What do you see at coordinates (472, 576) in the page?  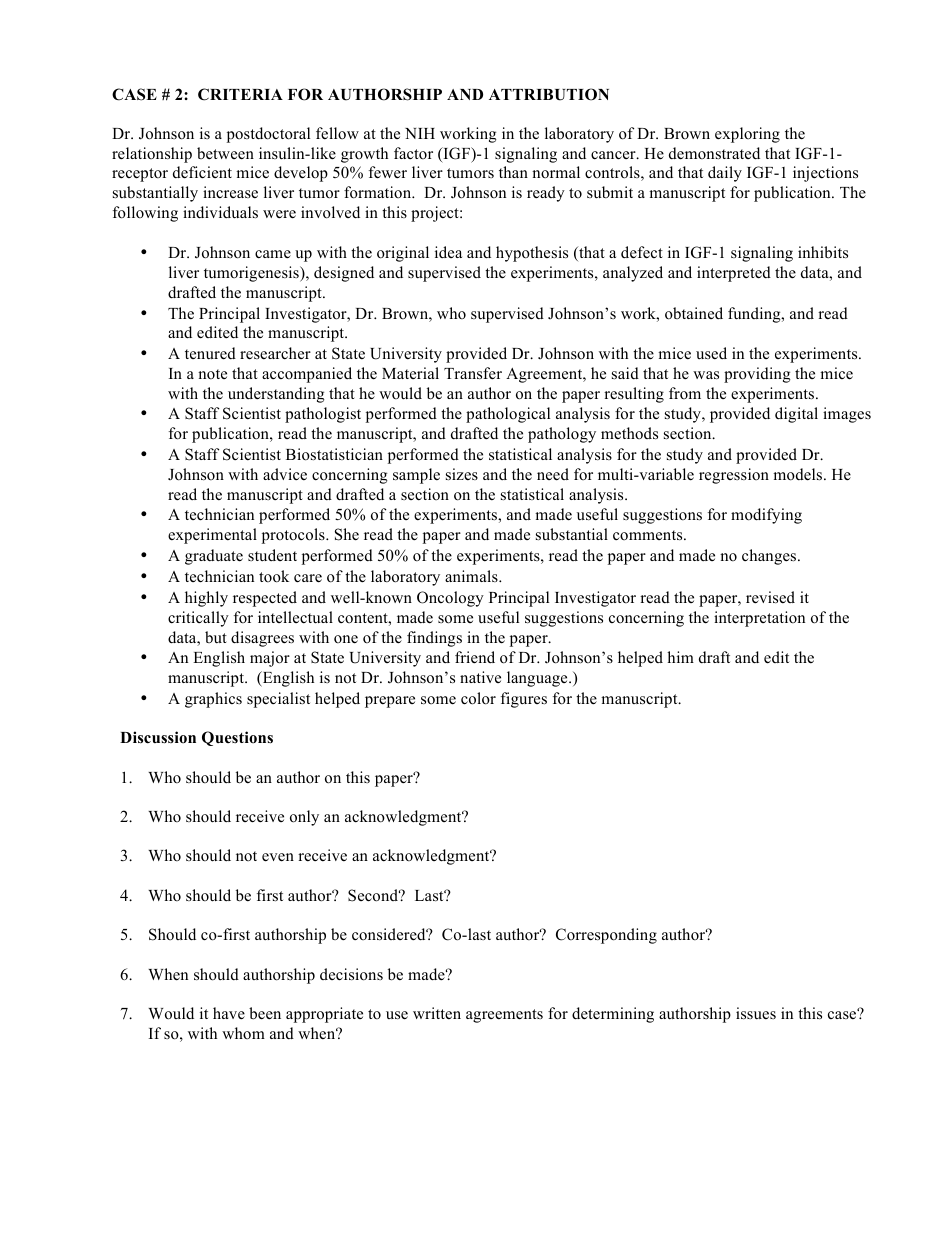 I see `animals` at bounding box center [472, 576].
